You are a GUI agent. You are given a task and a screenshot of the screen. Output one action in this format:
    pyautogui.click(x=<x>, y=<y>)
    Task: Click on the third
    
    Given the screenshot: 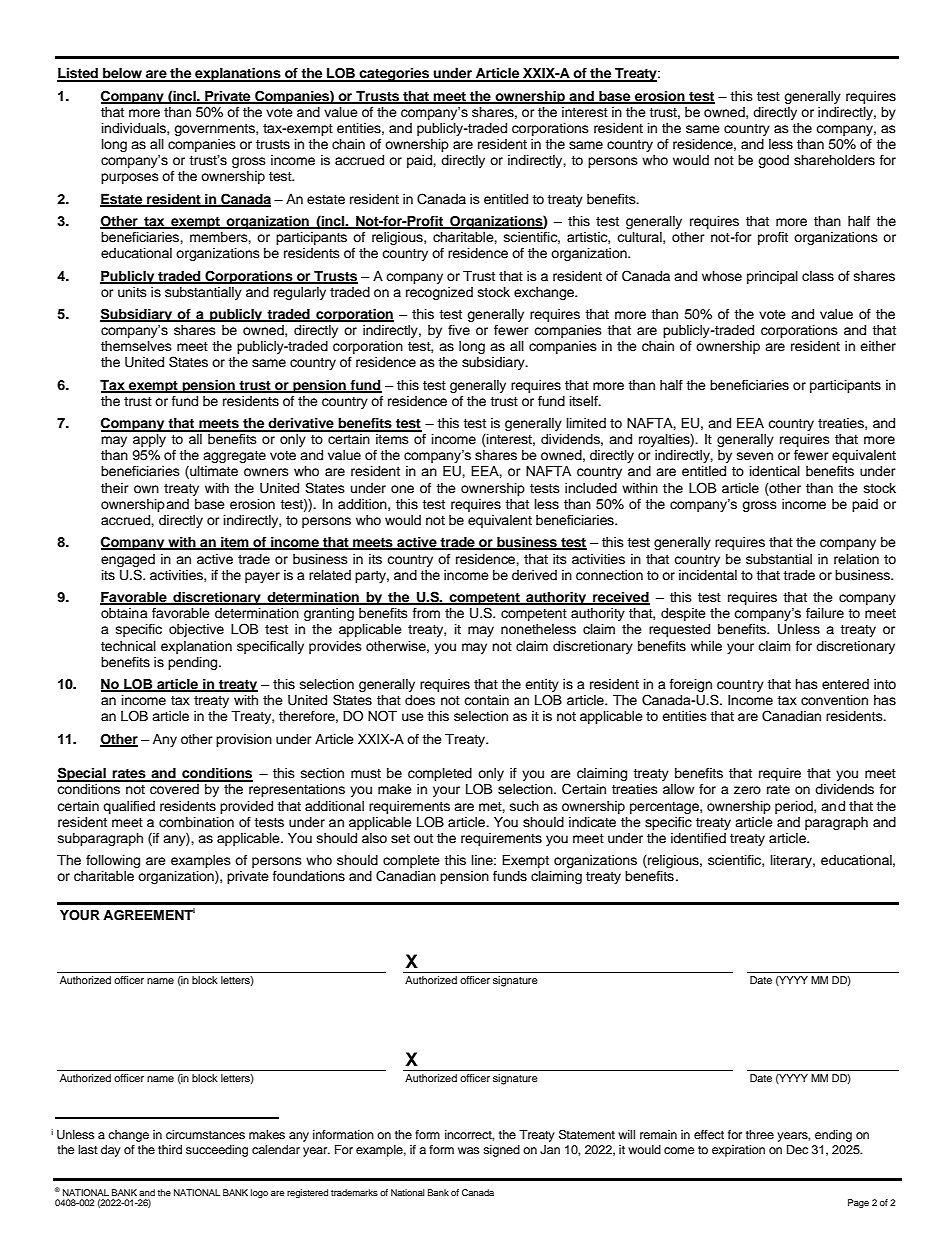 What is the action you would take?
    pyautogui.click(x=170, y=1149)
